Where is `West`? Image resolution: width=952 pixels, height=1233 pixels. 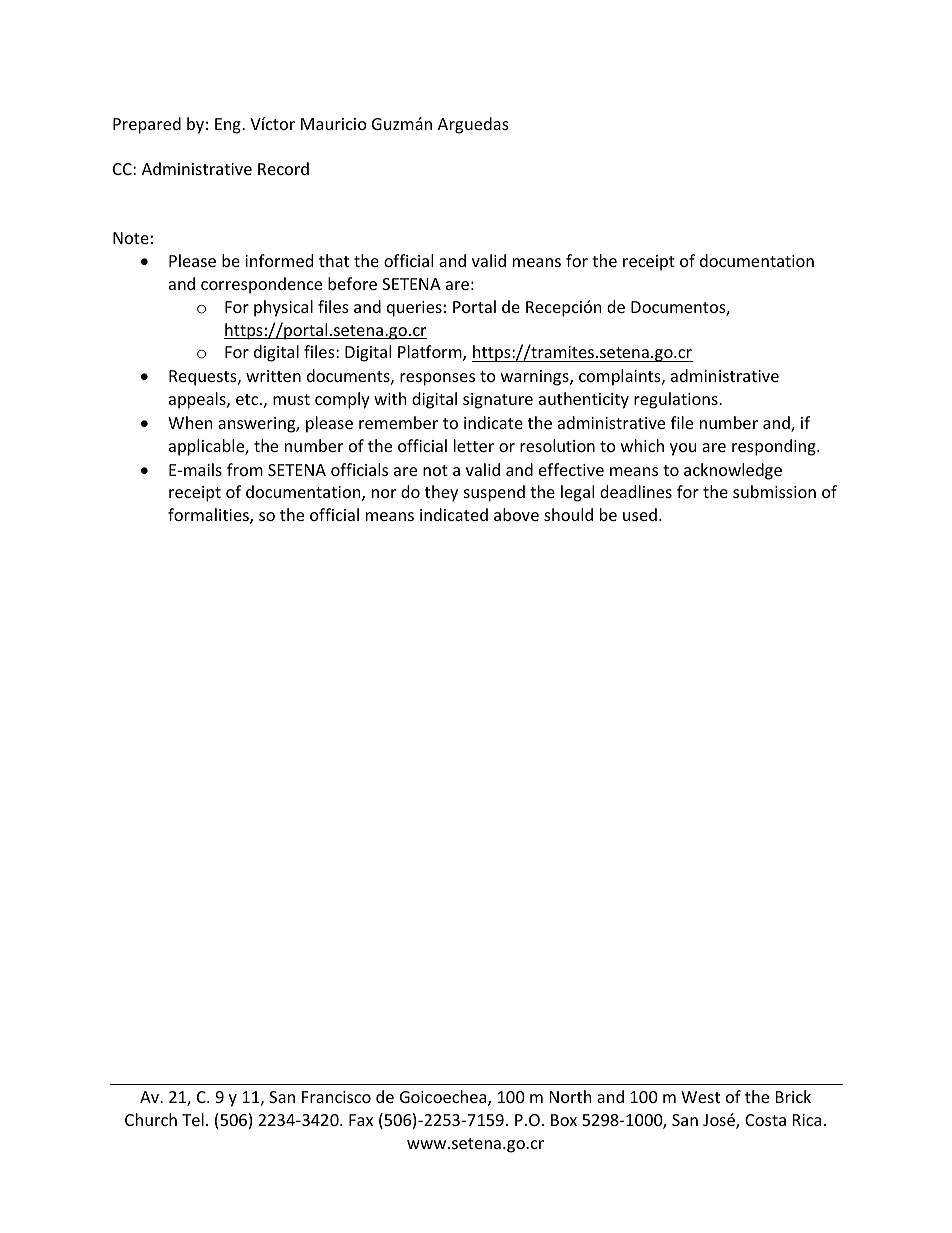
West is located at coordinates (700, 1097).
